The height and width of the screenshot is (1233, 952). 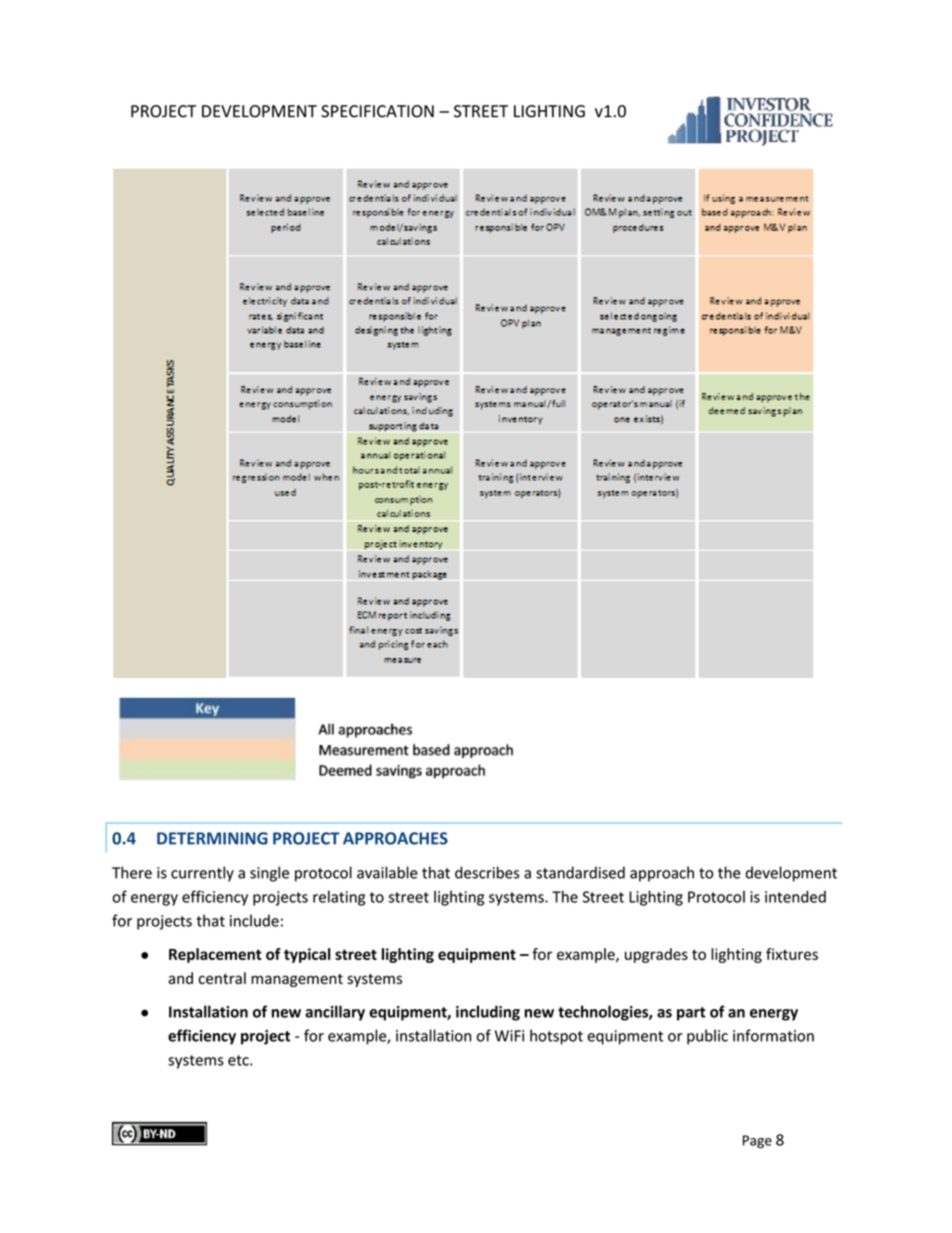 I want to click on including, so click(x=488, y=1013).
